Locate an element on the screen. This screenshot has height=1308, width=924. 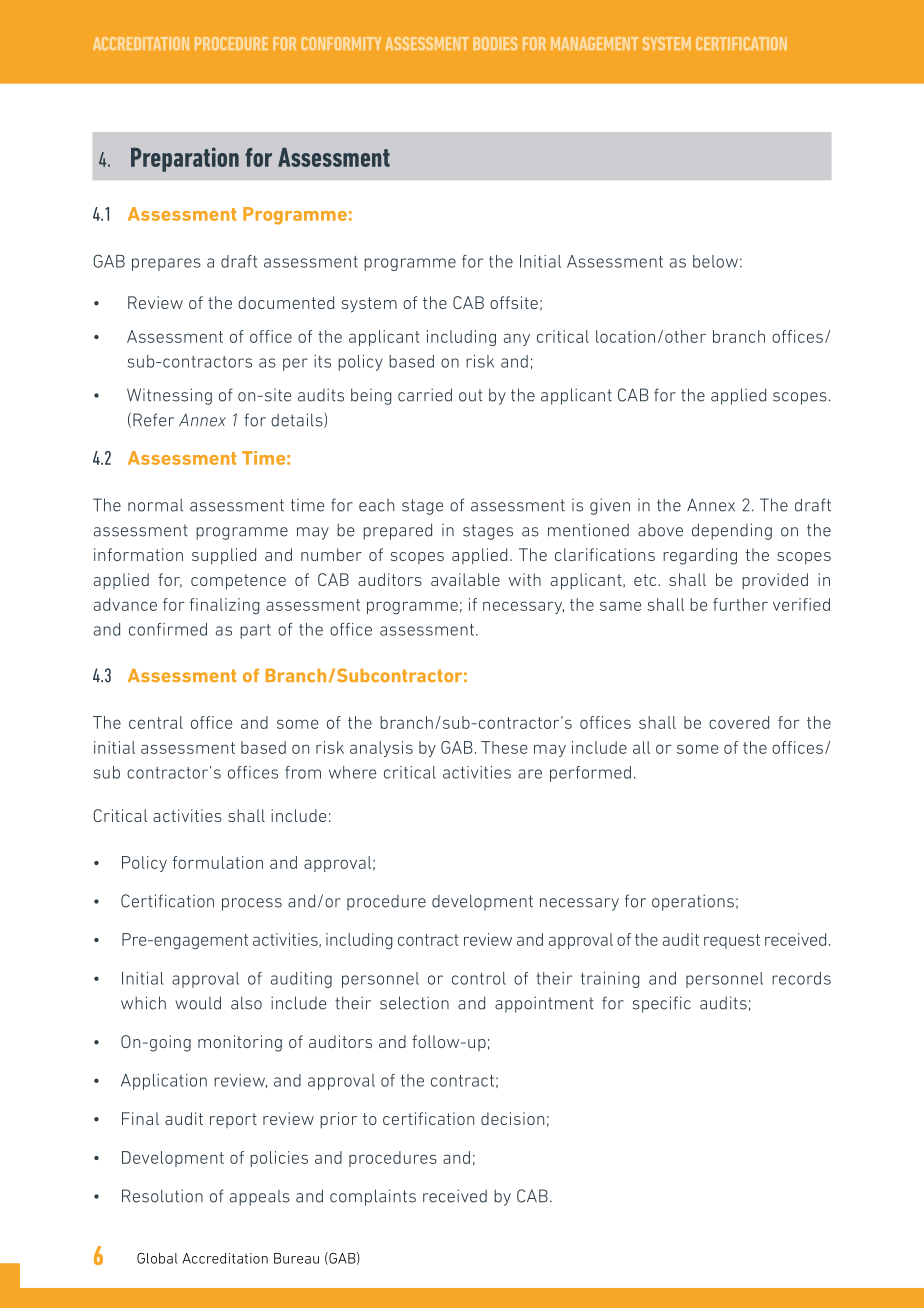
given is located at coordinates (610, 506).
